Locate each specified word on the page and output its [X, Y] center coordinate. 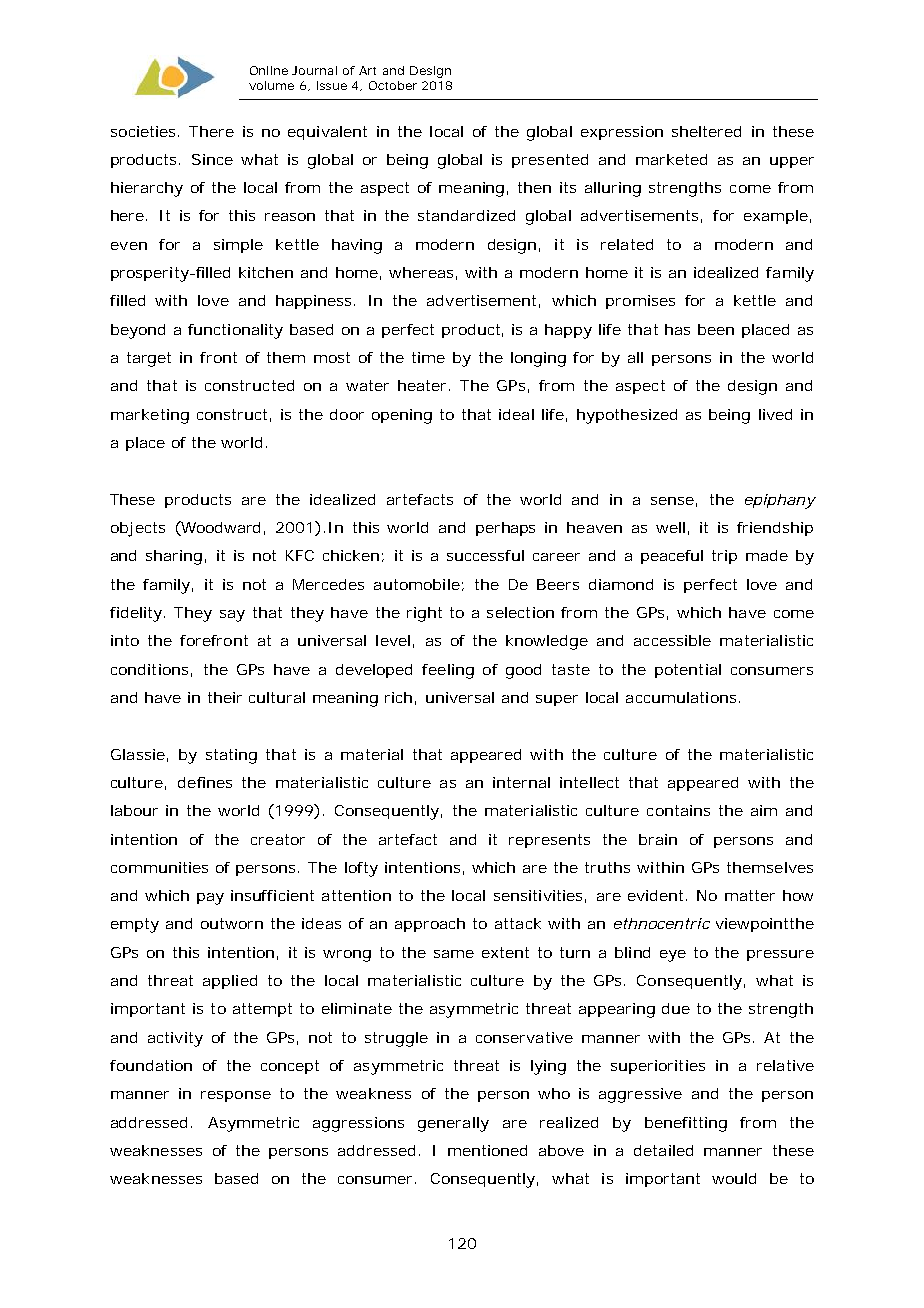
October [393, 85]
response [236, 1096]
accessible [672, 640]
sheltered [706, 131]
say [232, 616]
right [424, 614]
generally [453, 1124]
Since [212, 159]
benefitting [686, 1124]
